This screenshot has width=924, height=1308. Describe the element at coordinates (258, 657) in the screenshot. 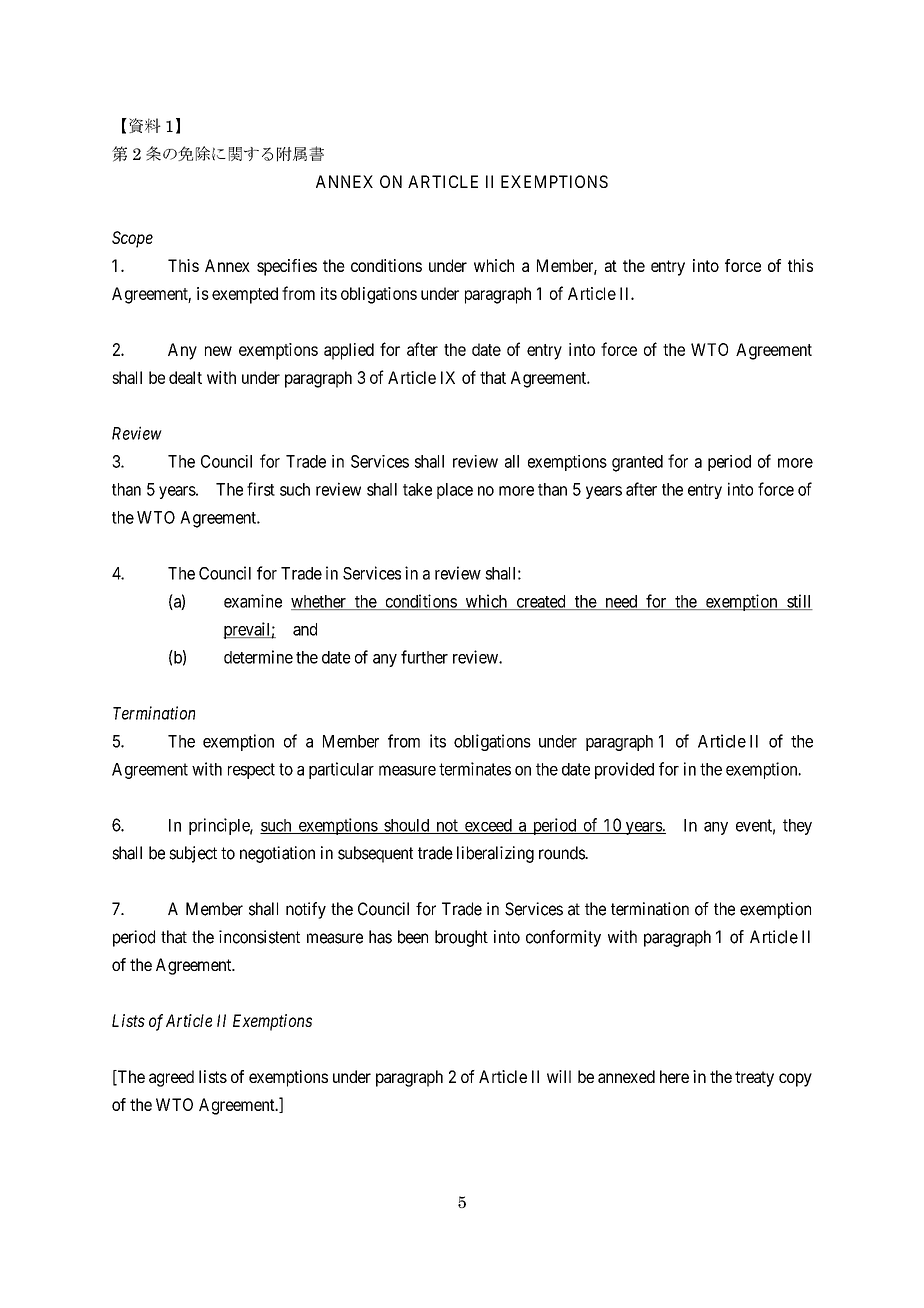

I see `determine` at that location.
